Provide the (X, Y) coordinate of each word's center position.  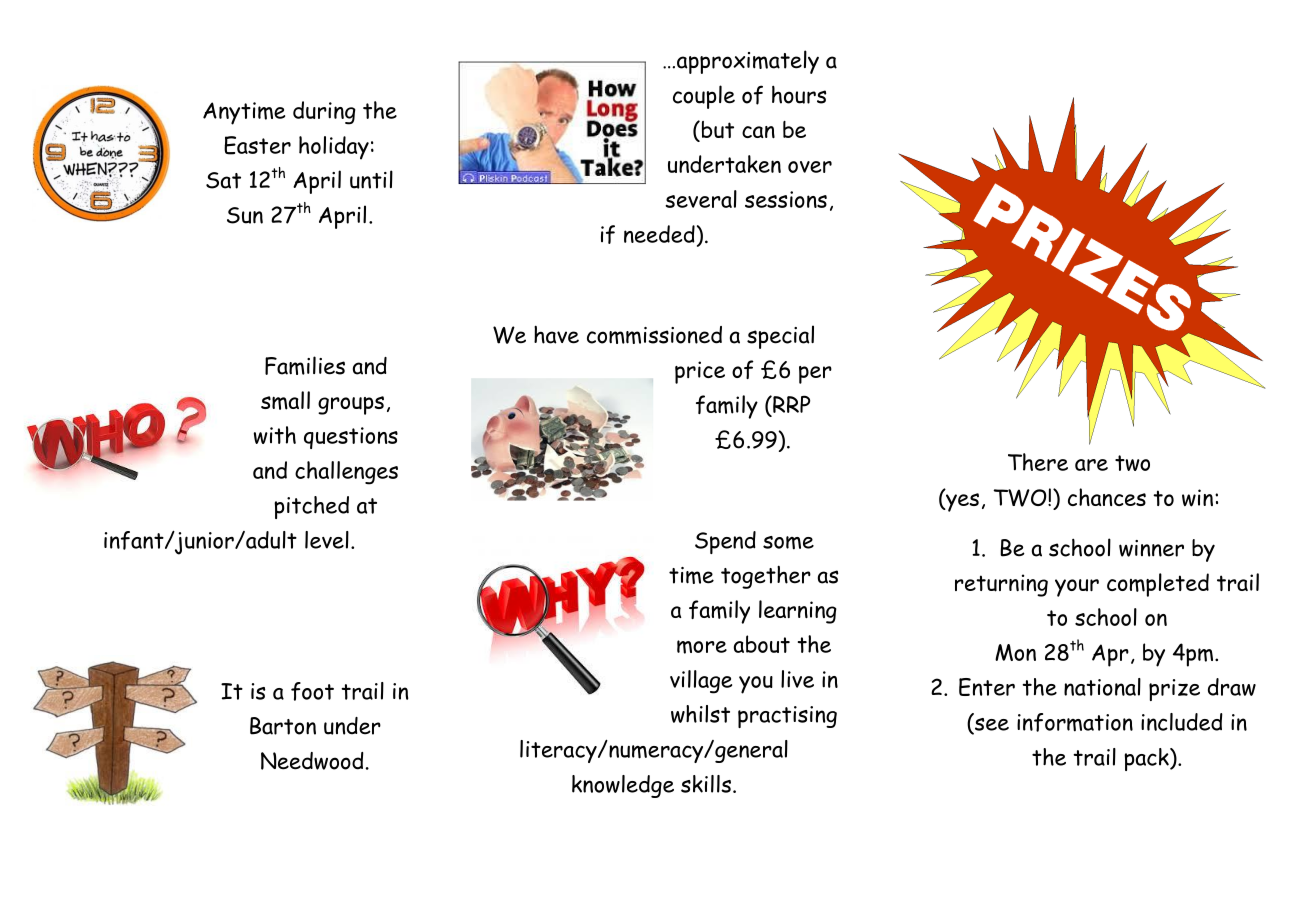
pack (1147, 759)
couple (704, 97)
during (324, 113)
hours (799, 94)
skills (706, 784)
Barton (283, 726)
